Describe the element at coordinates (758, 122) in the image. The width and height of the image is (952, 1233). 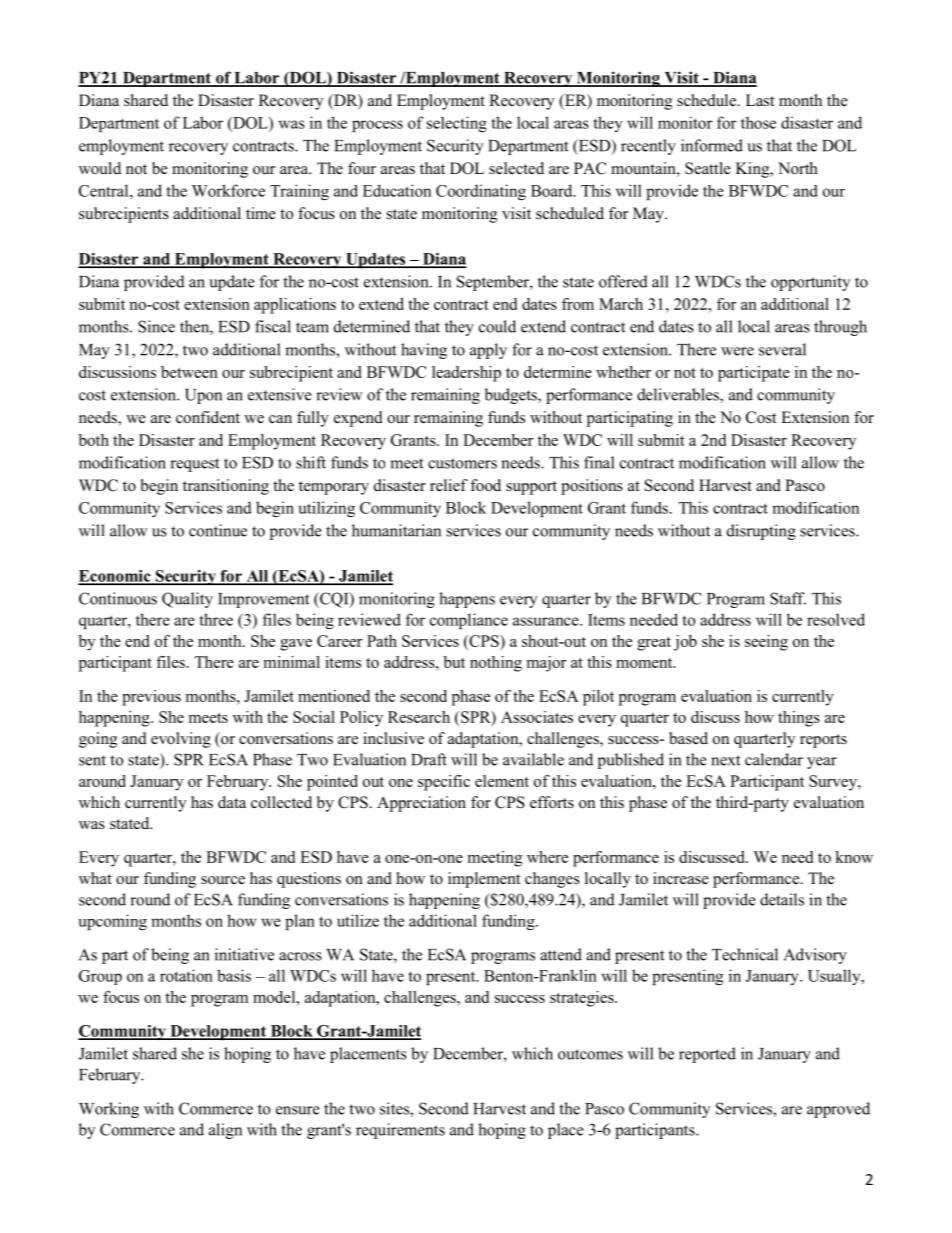
I see `those` at that location.
